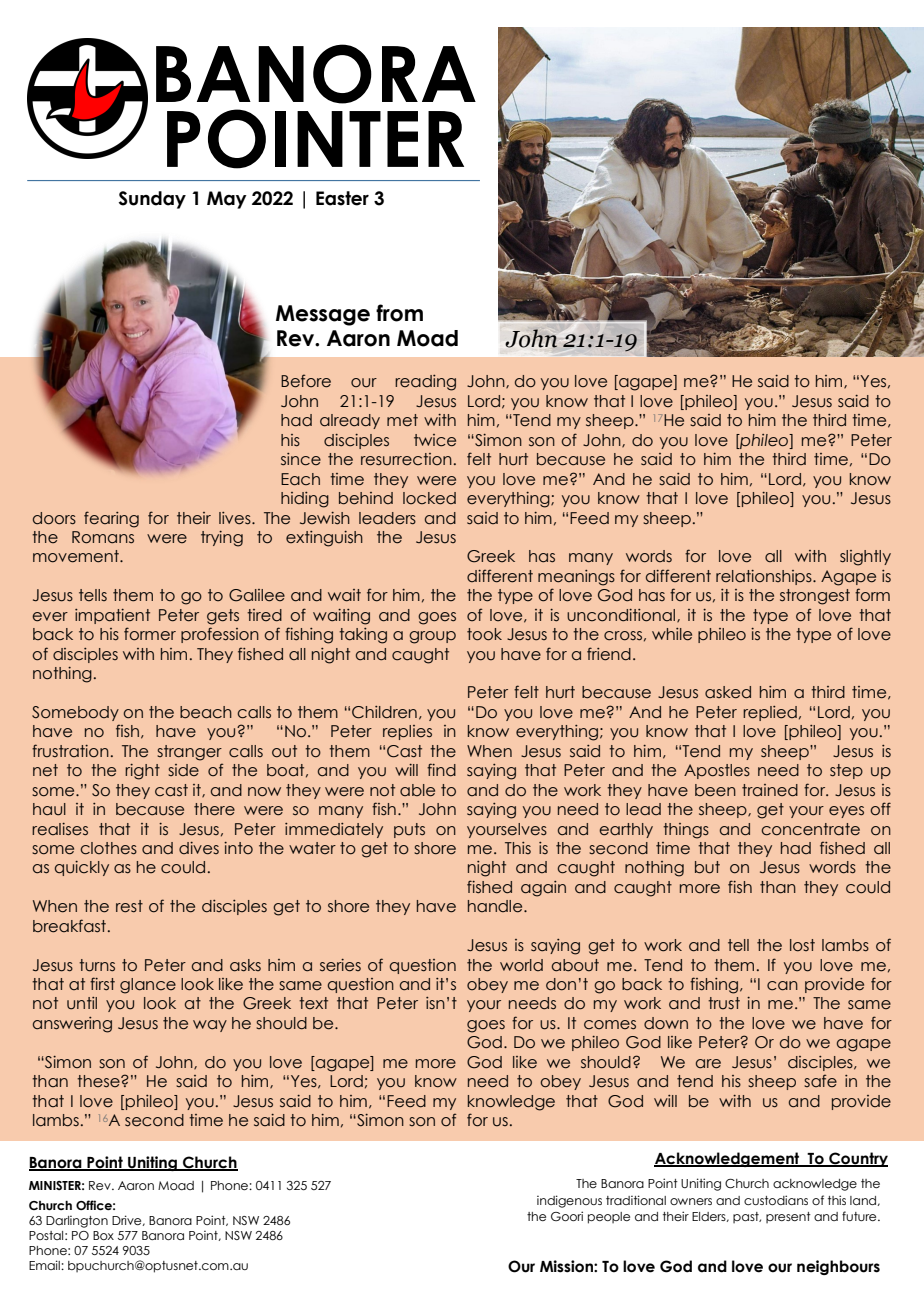 The image size is (924, 1308). Describe the element at coordinates (128, 1220) in the document. I see `Drive` at that location.
